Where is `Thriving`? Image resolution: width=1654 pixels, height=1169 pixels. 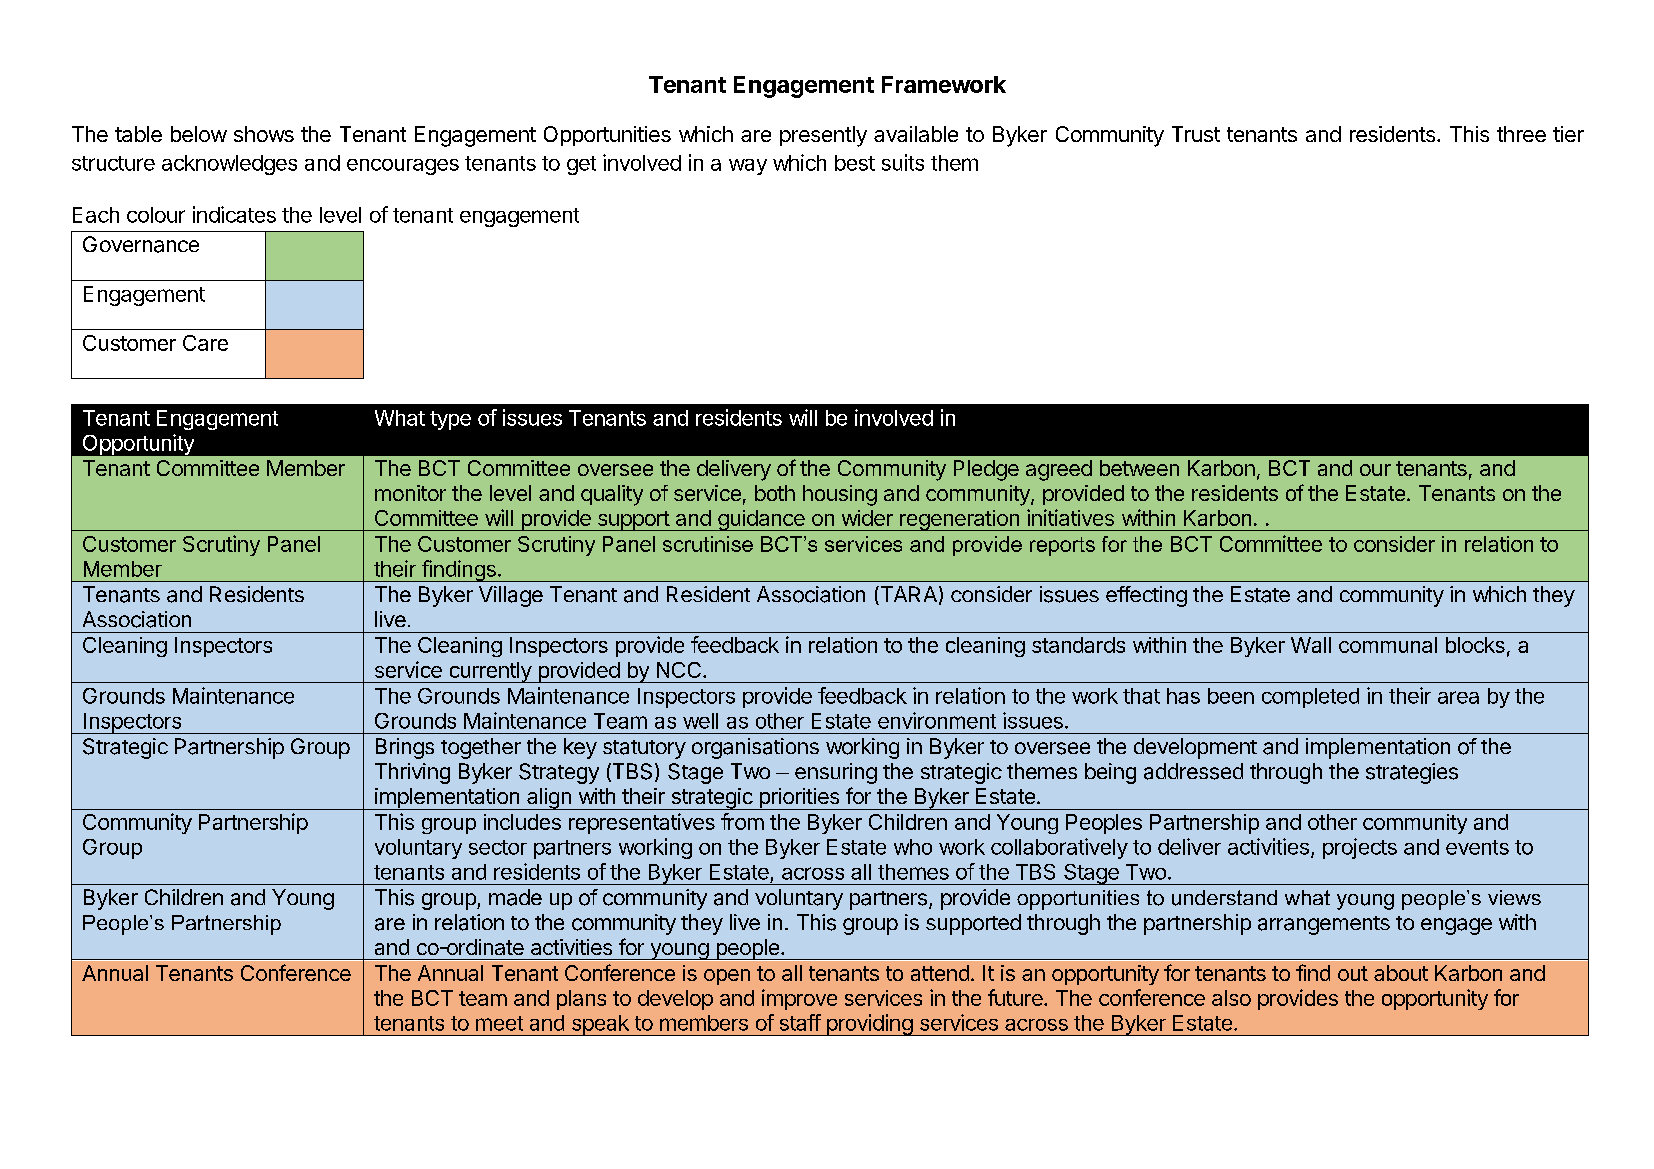
Thriving is located at coordinates (412, 773).
